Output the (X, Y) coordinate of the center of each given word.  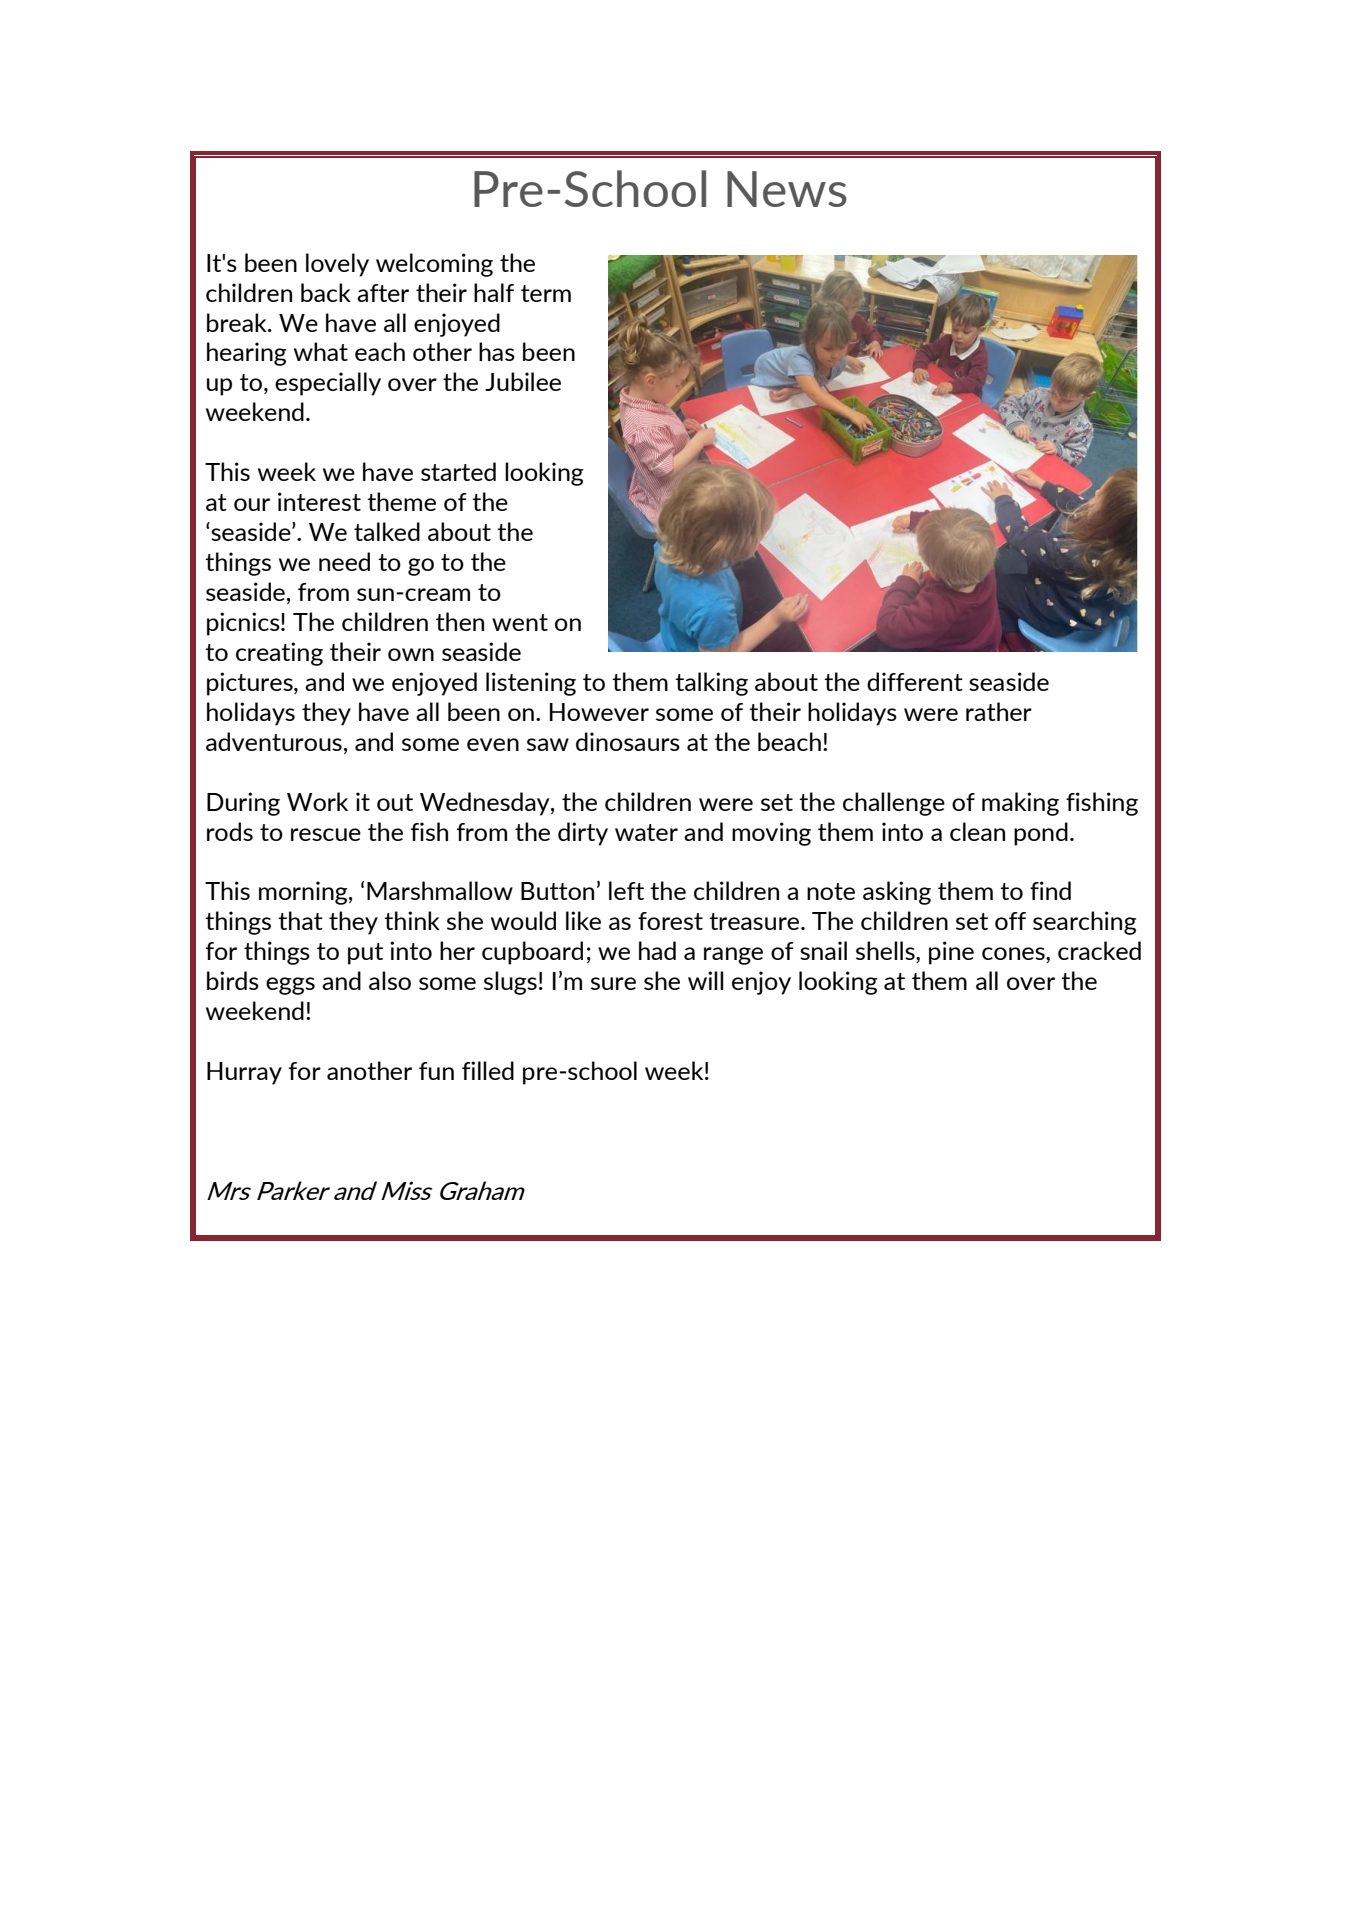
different (915, 681)
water (646, 832)
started (458, 471)
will (706, 980)
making (1020, 804)
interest (319, 501)
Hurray (244, 1073)
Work (317, 801)
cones (1014, 955)
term (546, 293)
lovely (337, 265)
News (787, 189)
